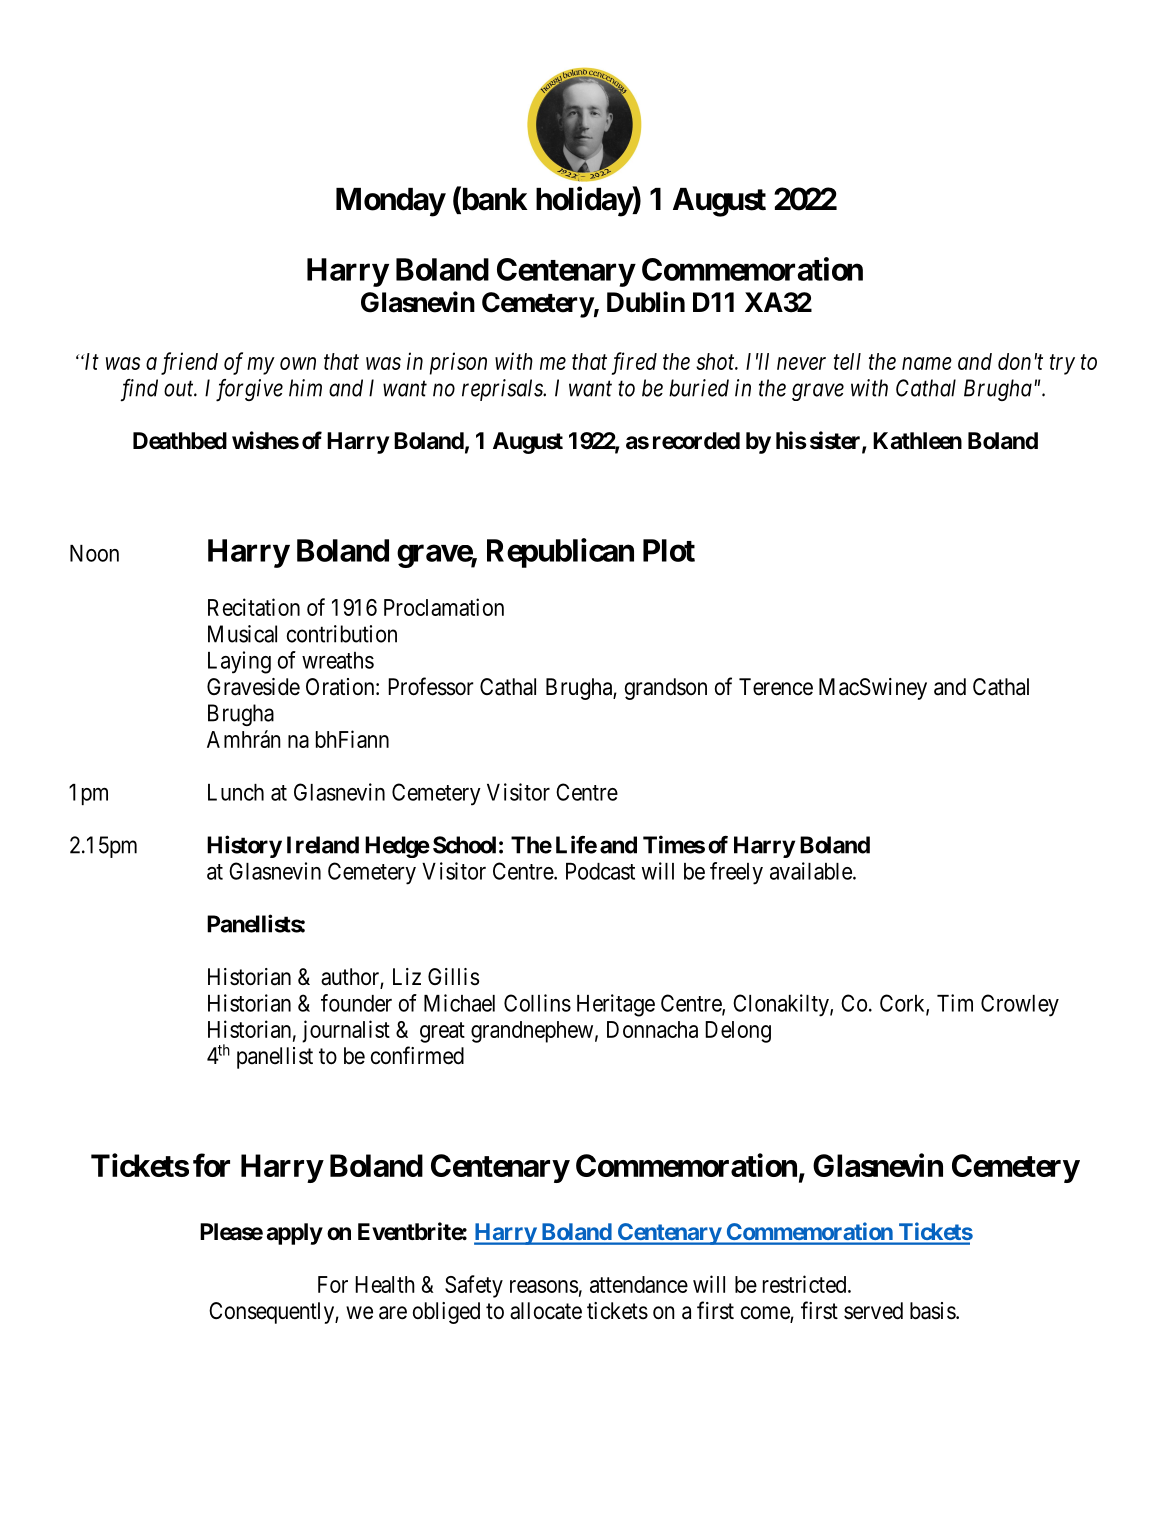 The height and width of the screenshot is (1513, 1169). I want to click on name, so click(927, 363).
